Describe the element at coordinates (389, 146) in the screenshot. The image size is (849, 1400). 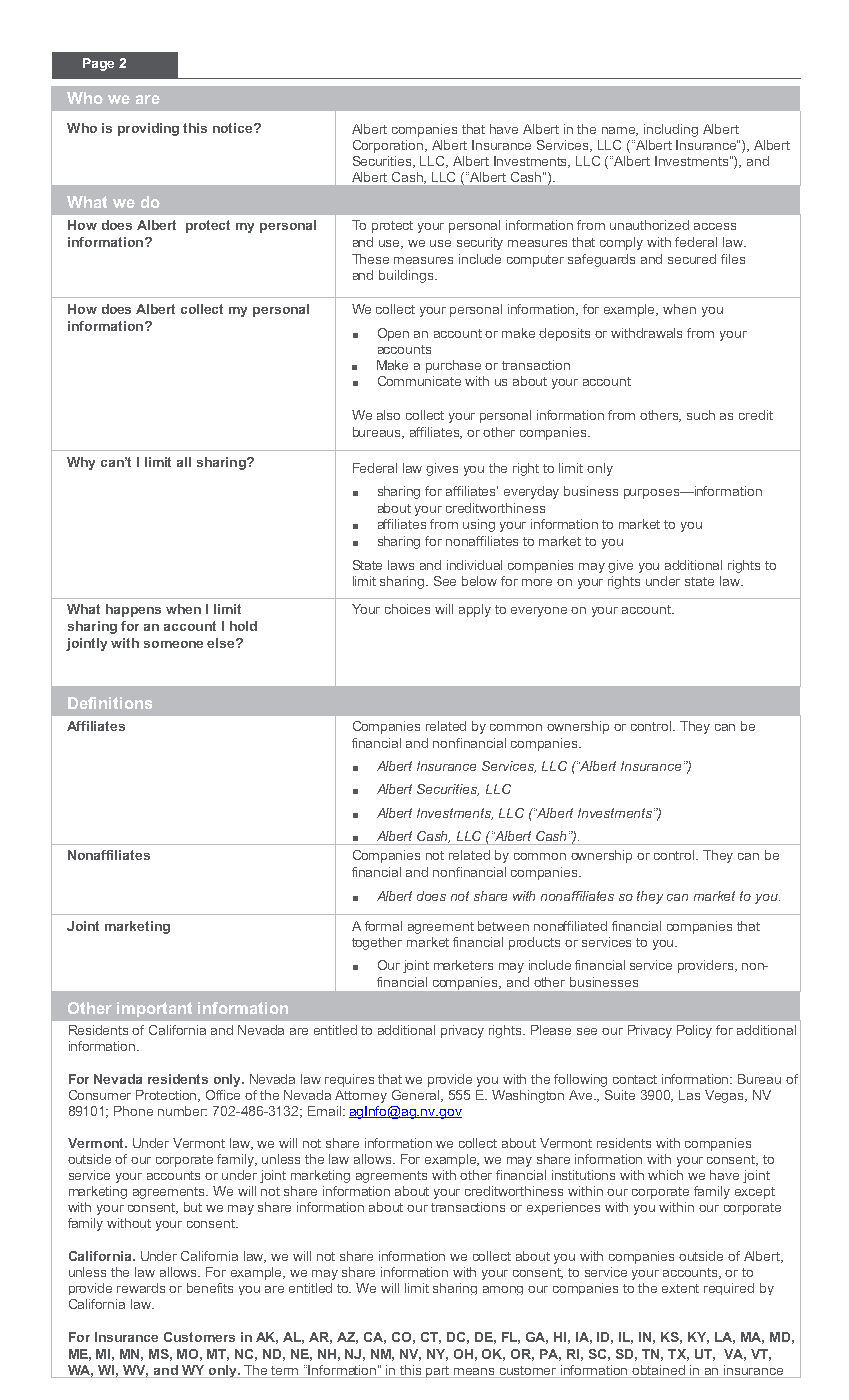
I see `Corporation` at that location.
